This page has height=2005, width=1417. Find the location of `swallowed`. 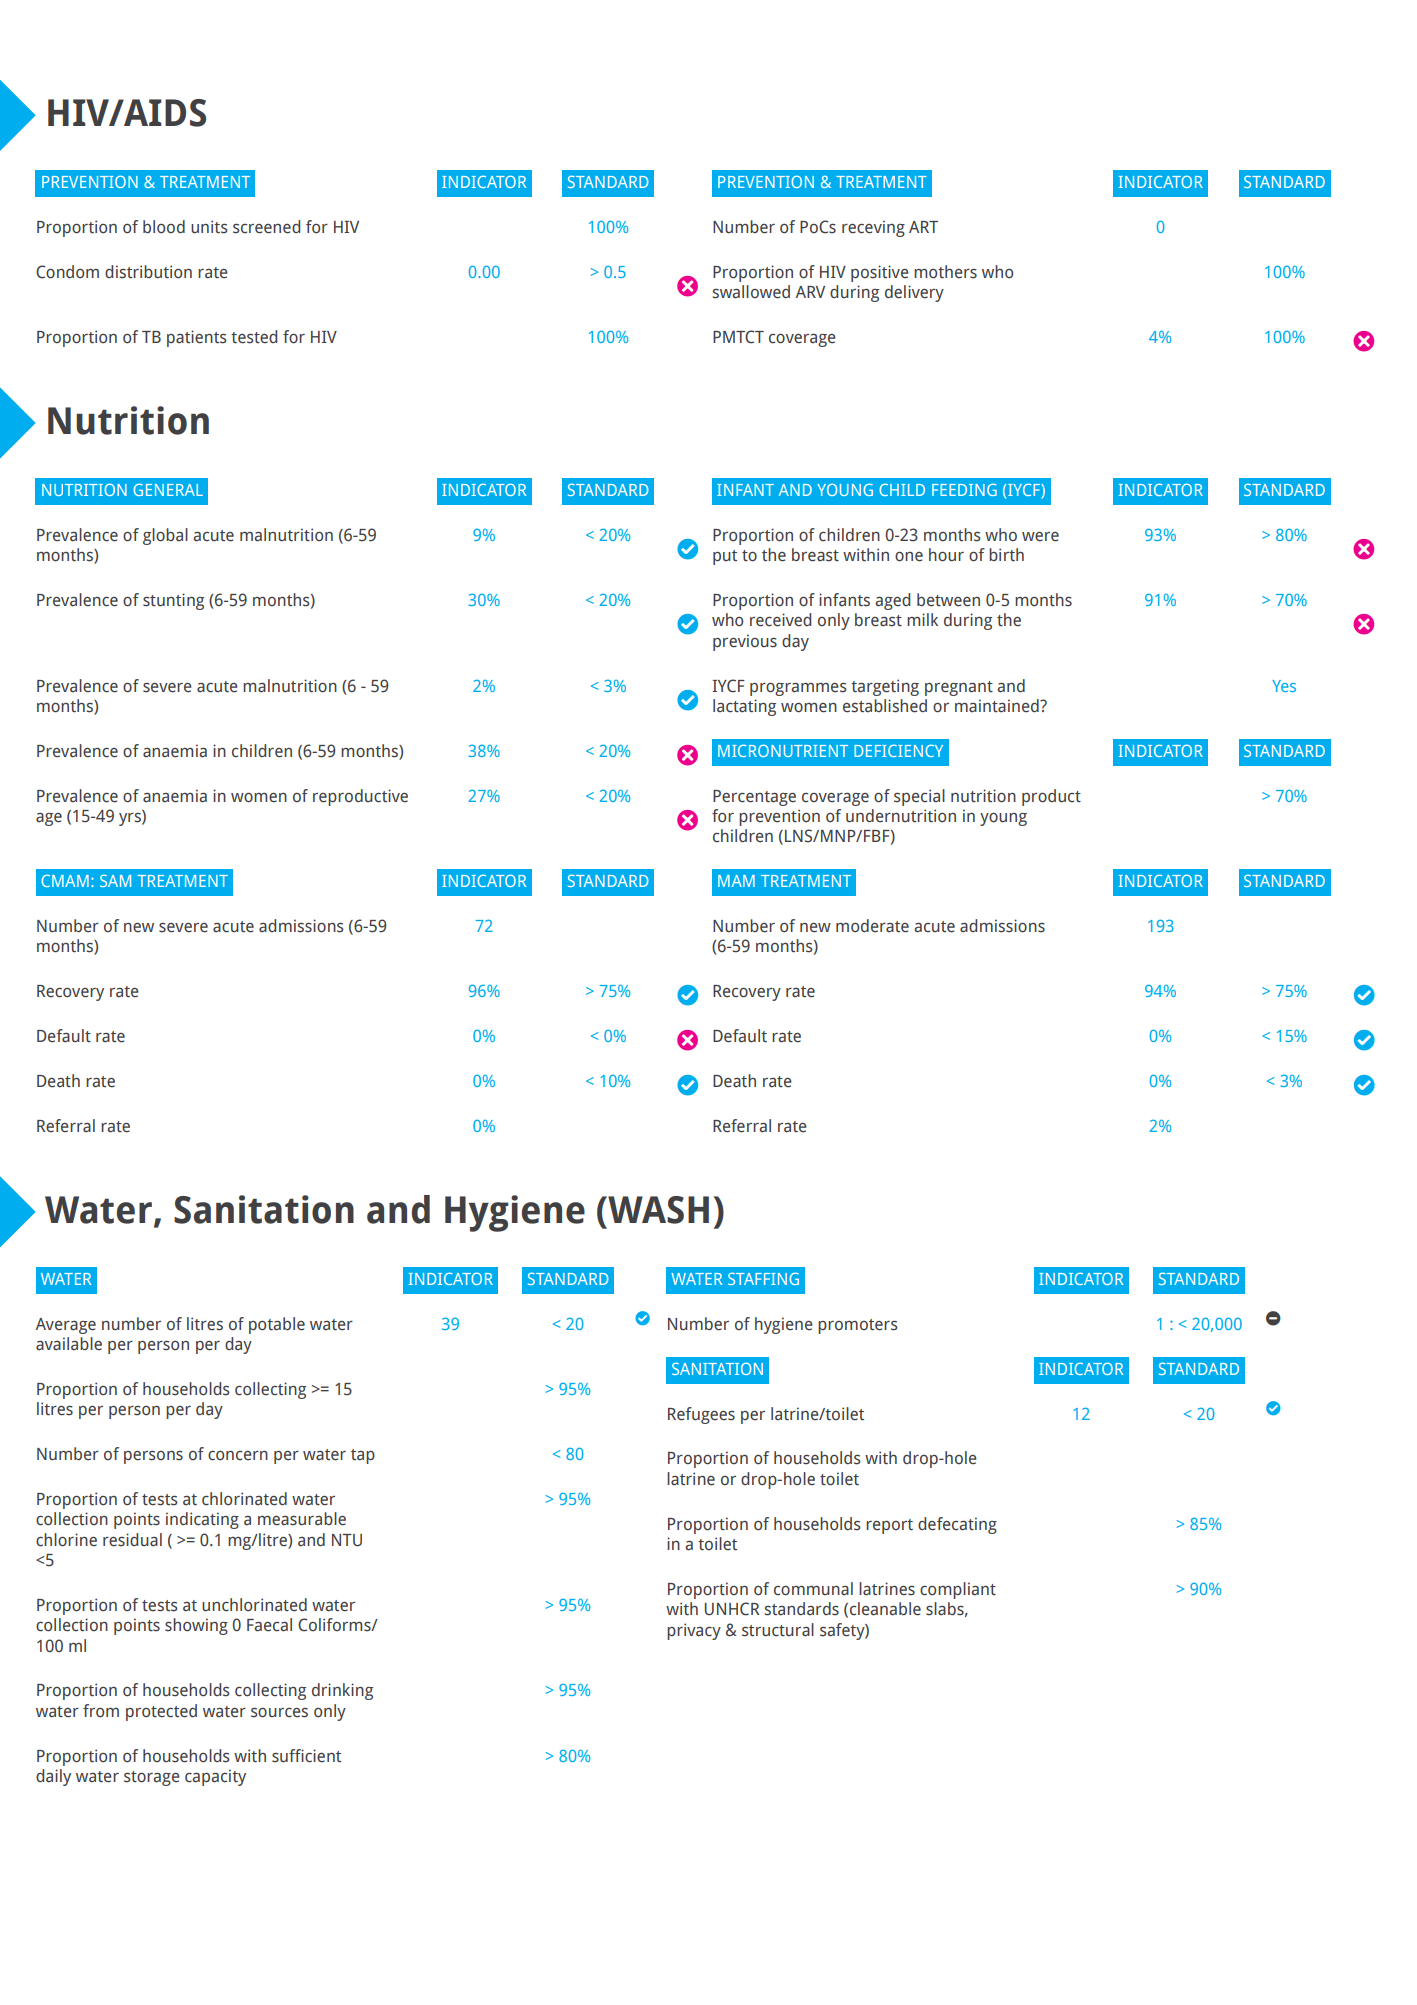

swallowed is located at coordinates (751, 292).
